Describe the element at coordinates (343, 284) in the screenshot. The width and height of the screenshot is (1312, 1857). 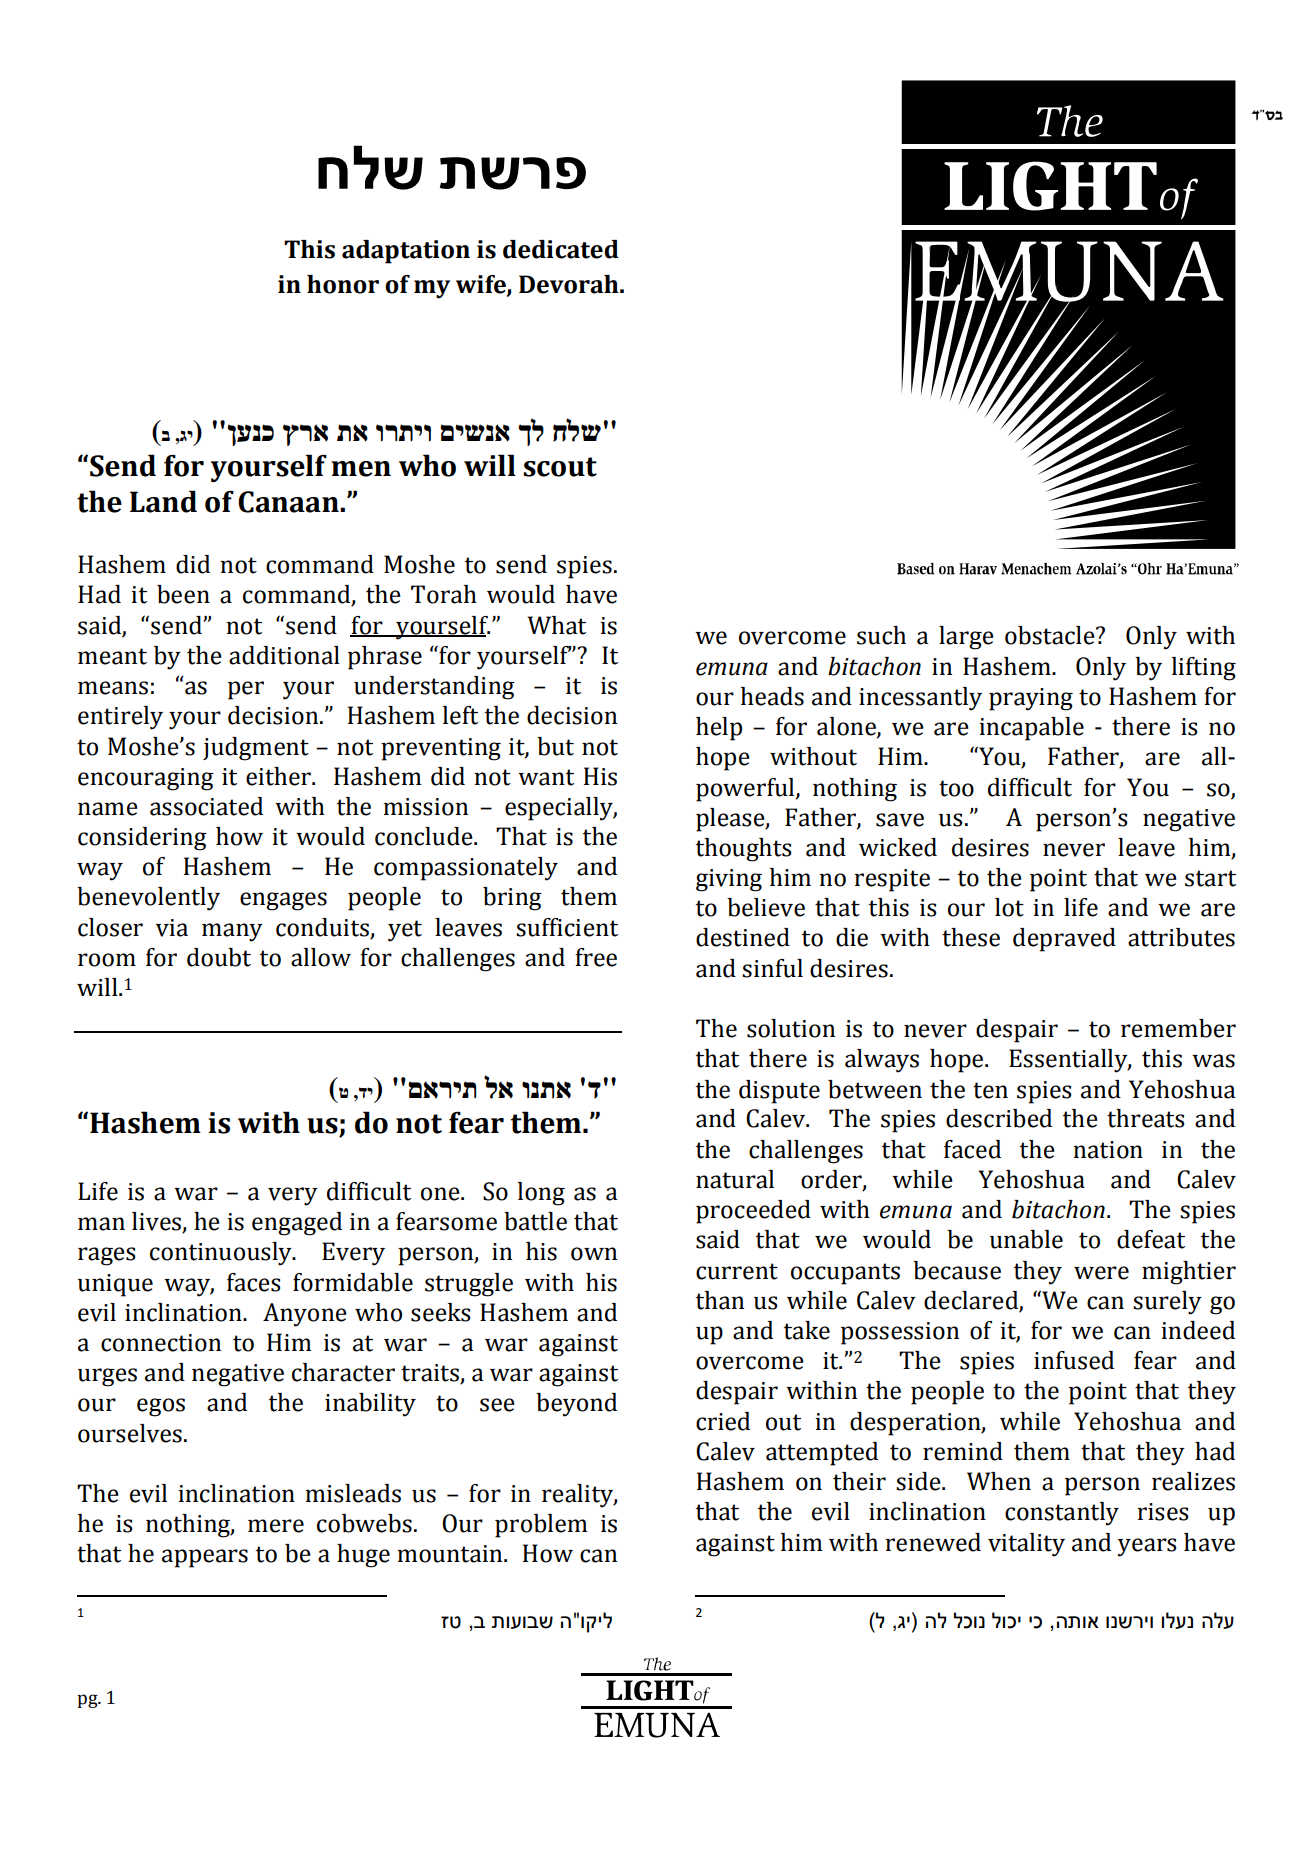
I see `honor` at that location.
